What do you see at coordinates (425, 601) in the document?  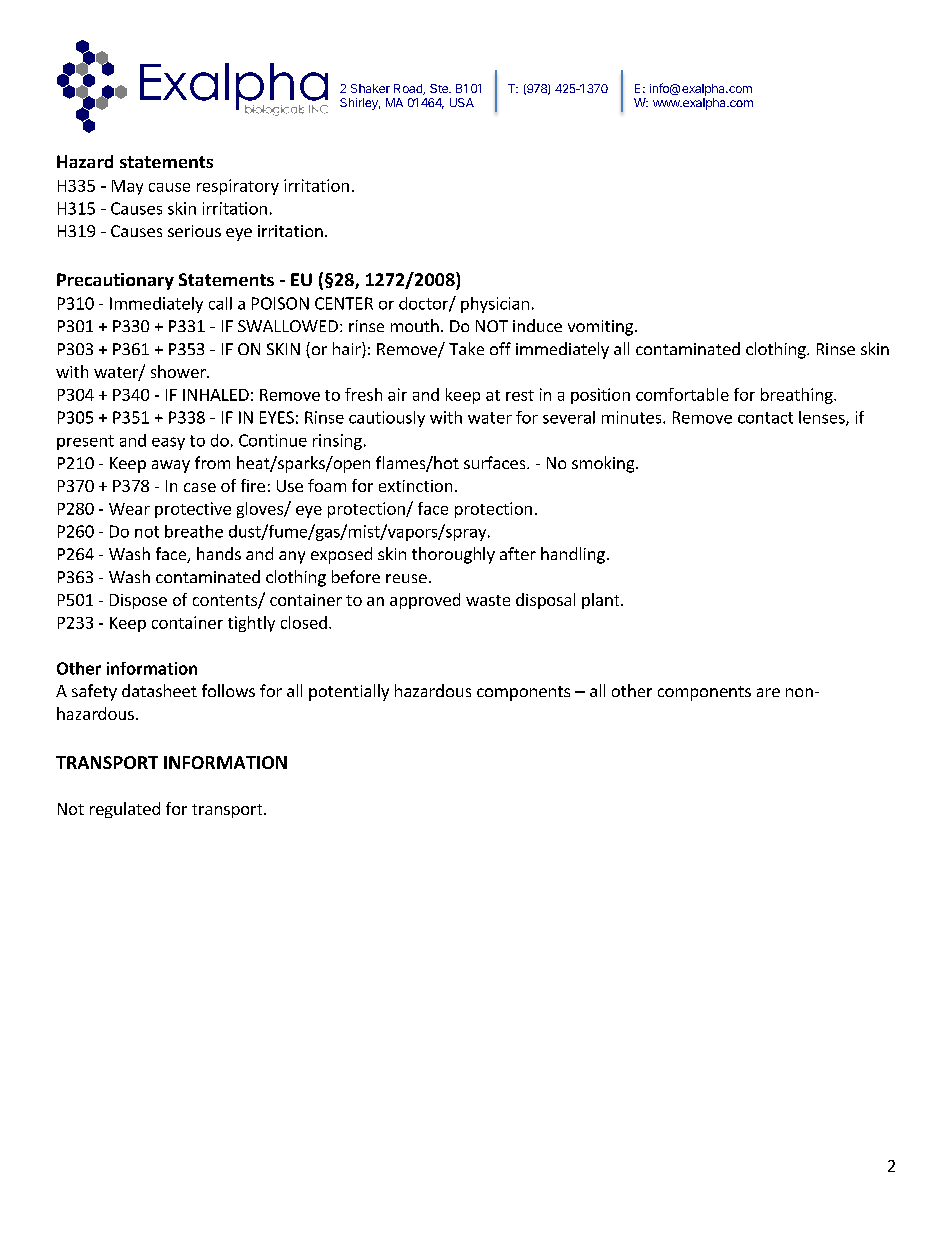 I see `approved` at bounding box center [425, 601].
